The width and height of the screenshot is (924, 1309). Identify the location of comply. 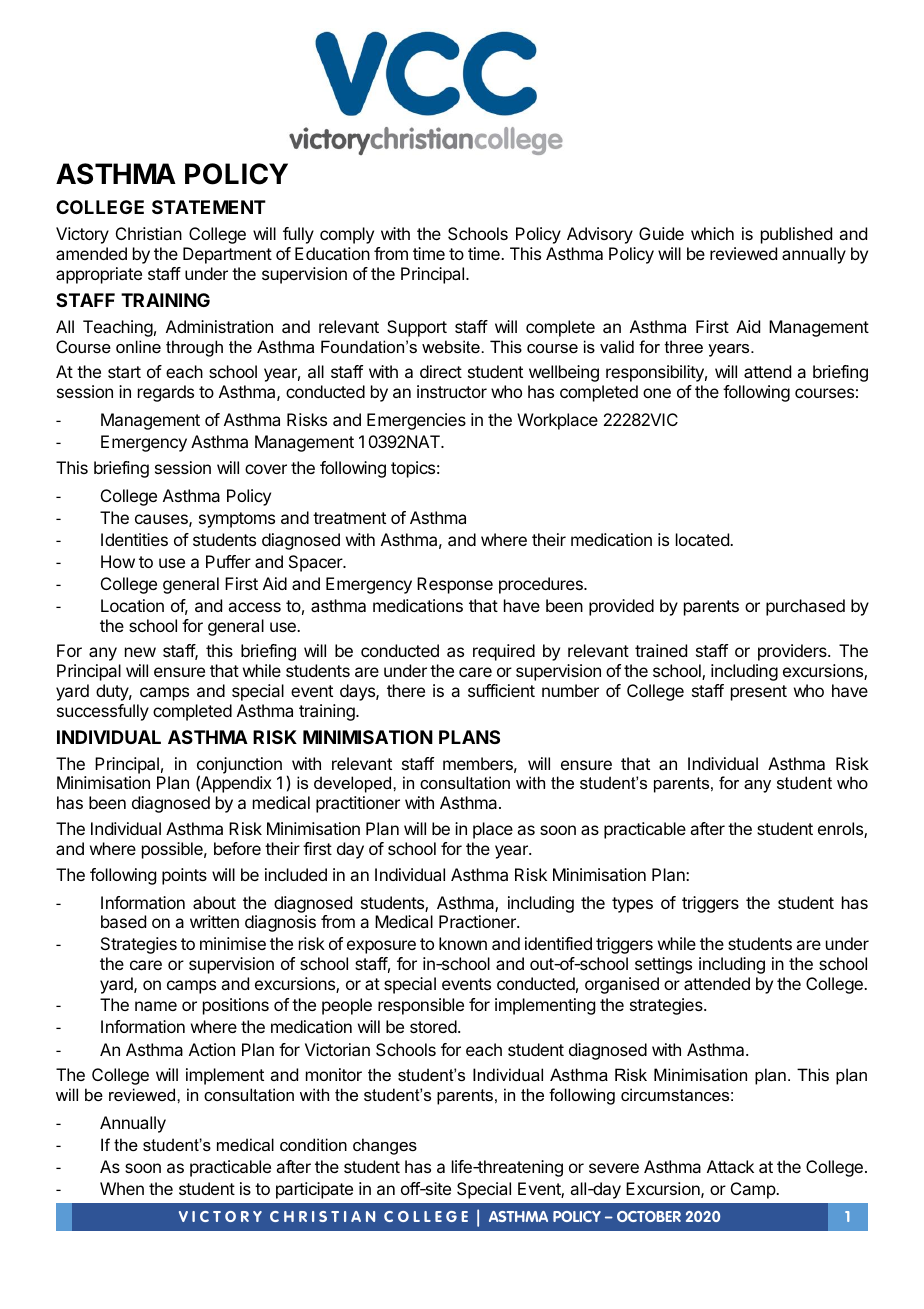
(347, 235).
